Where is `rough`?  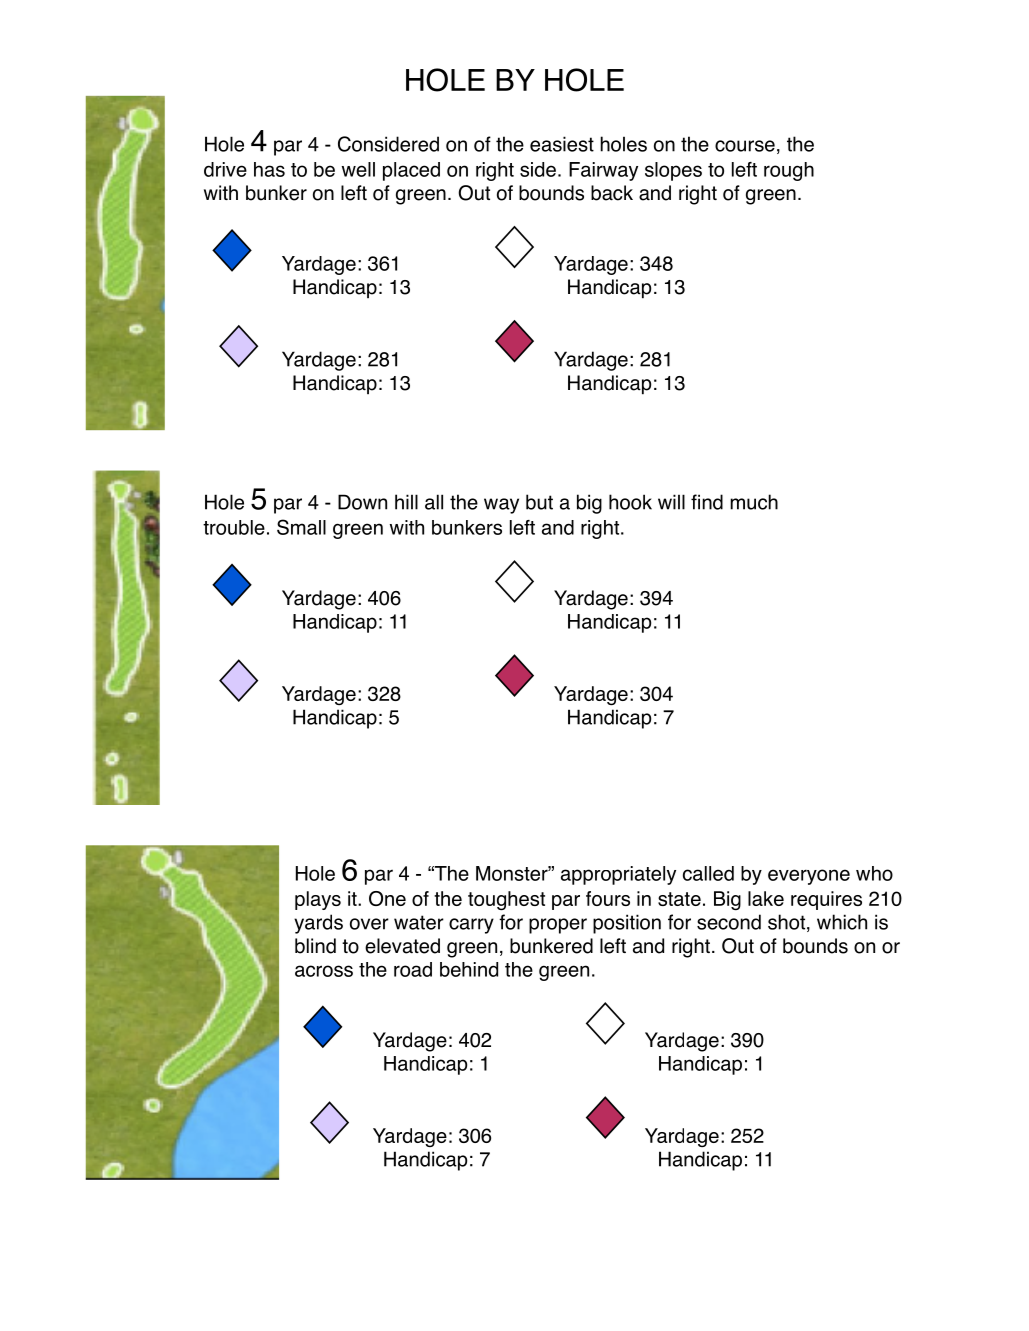
rough is located at coordinates (789, 171).
